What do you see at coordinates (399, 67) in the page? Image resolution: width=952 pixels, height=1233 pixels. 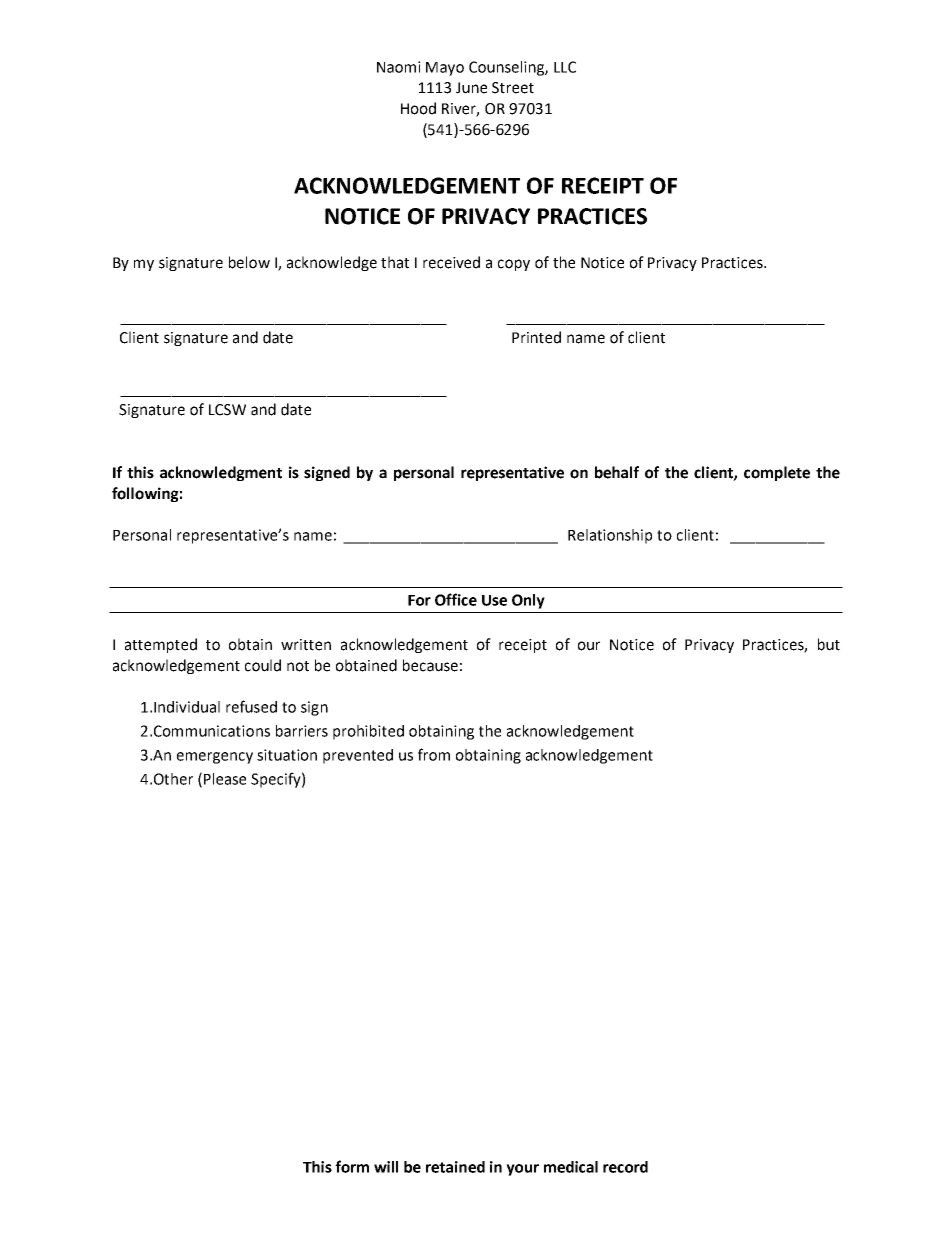 I see `Naomi` at bounding box center [399, 67].
